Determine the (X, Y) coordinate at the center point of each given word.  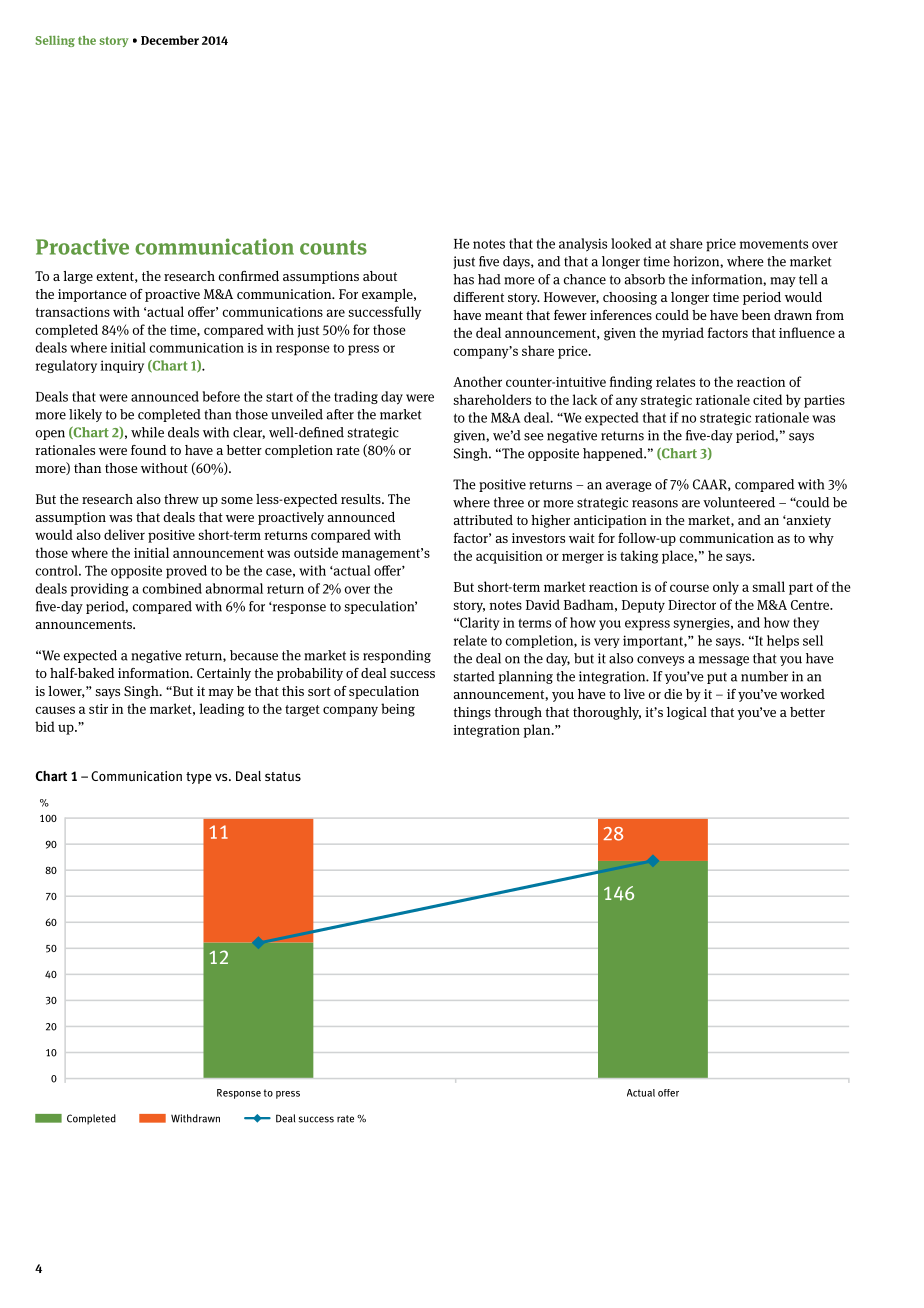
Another (477, 381)
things (472, 713)
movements (774, 244)
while (147, 432)
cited (767, 399)
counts (333, 247)
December (170, 40)
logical (687, 713)
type (199, 778)
